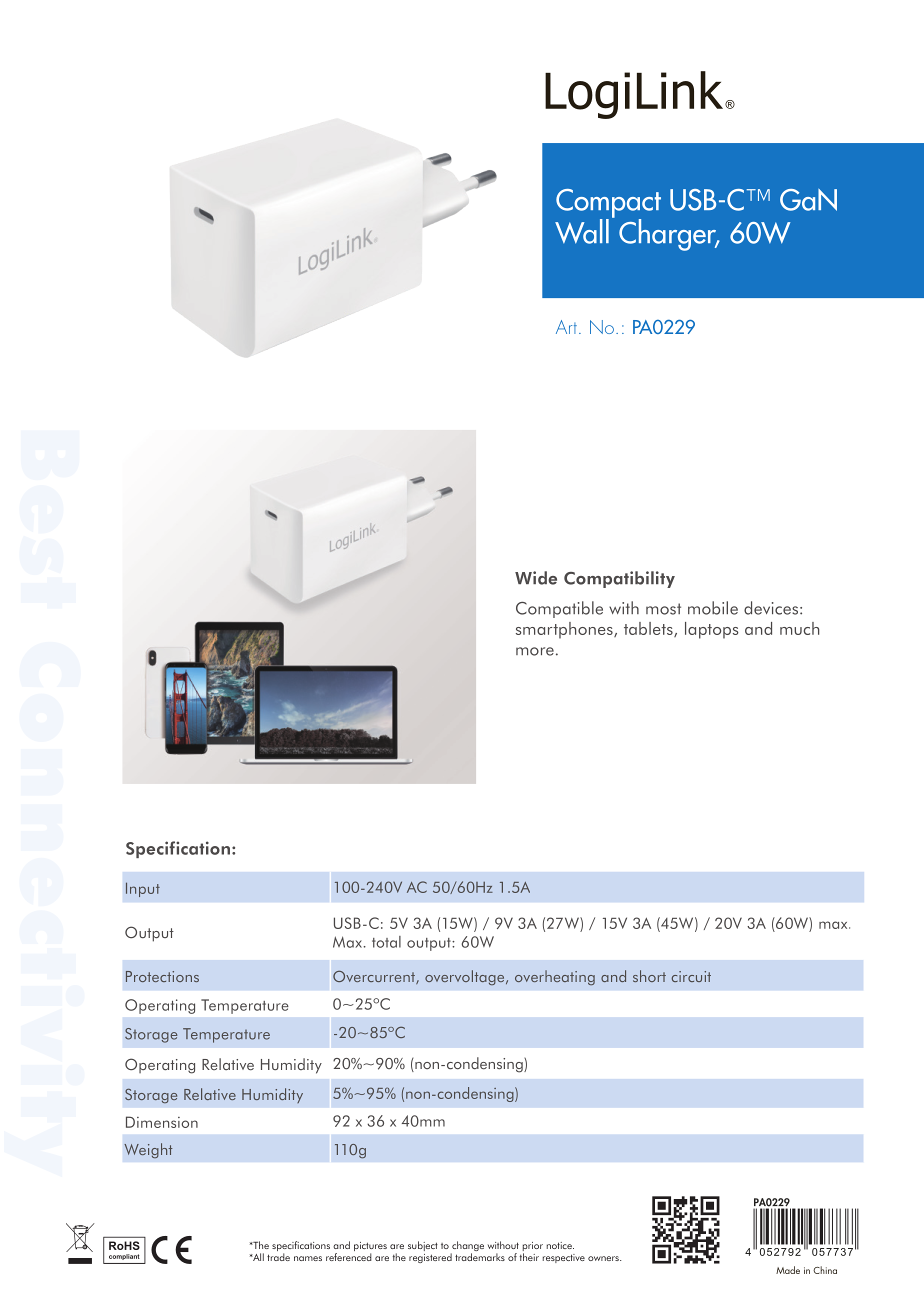 The width and height of the page is (924, 1308). Describe the element at coordinates (619, 579) in the page. I see `Compatibility` at that location.
